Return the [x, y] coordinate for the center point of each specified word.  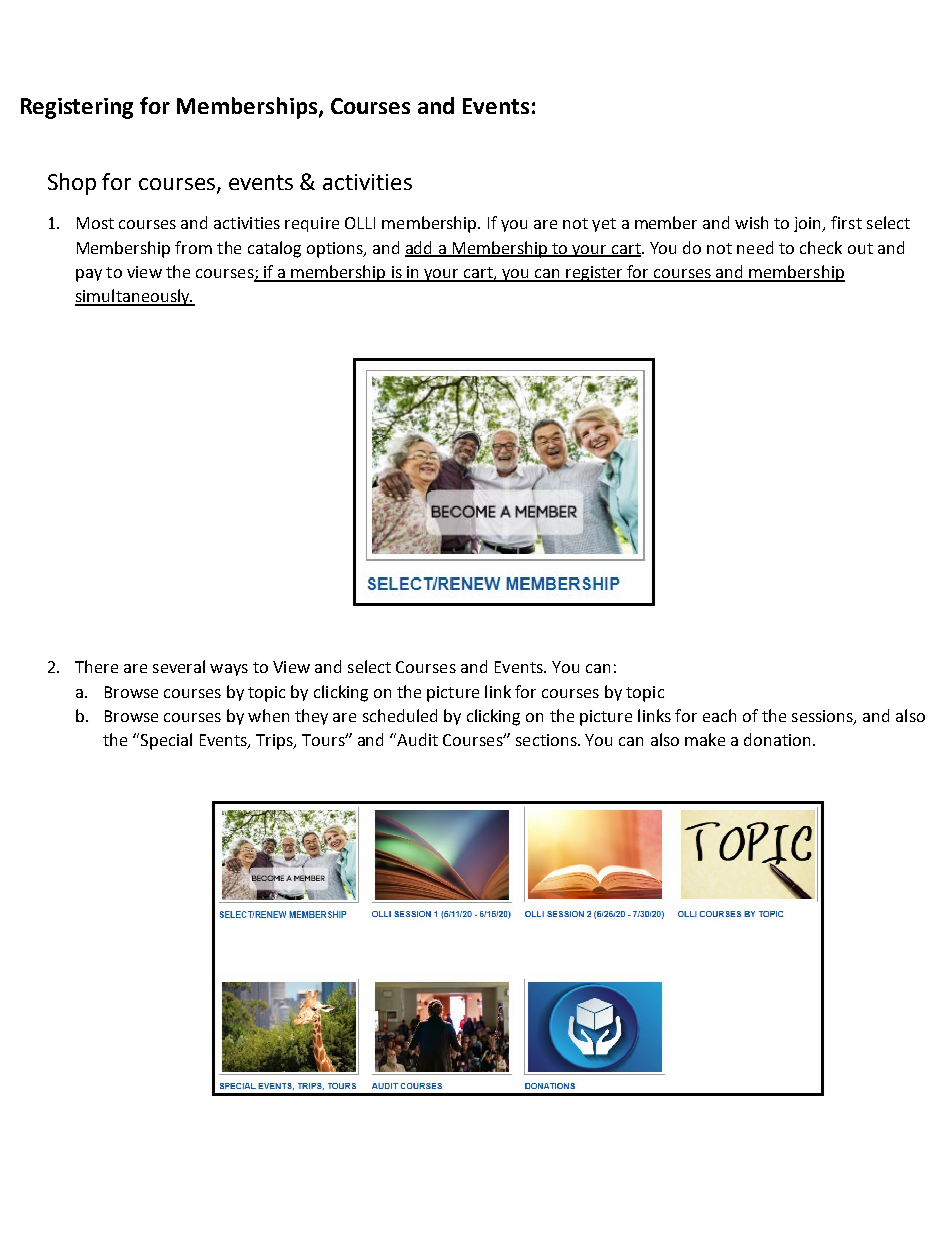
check [821, 247]
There [96, 666]
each [719, 715]
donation [777, 739]
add [420, 248]
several [179, 666]
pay [89, 275]
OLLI [360, 223]
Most [95, 223]
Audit [417, 739]
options [336, 250]
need [755, 247]
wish [751, 222]
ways [229, 670]
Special [166, 741]
